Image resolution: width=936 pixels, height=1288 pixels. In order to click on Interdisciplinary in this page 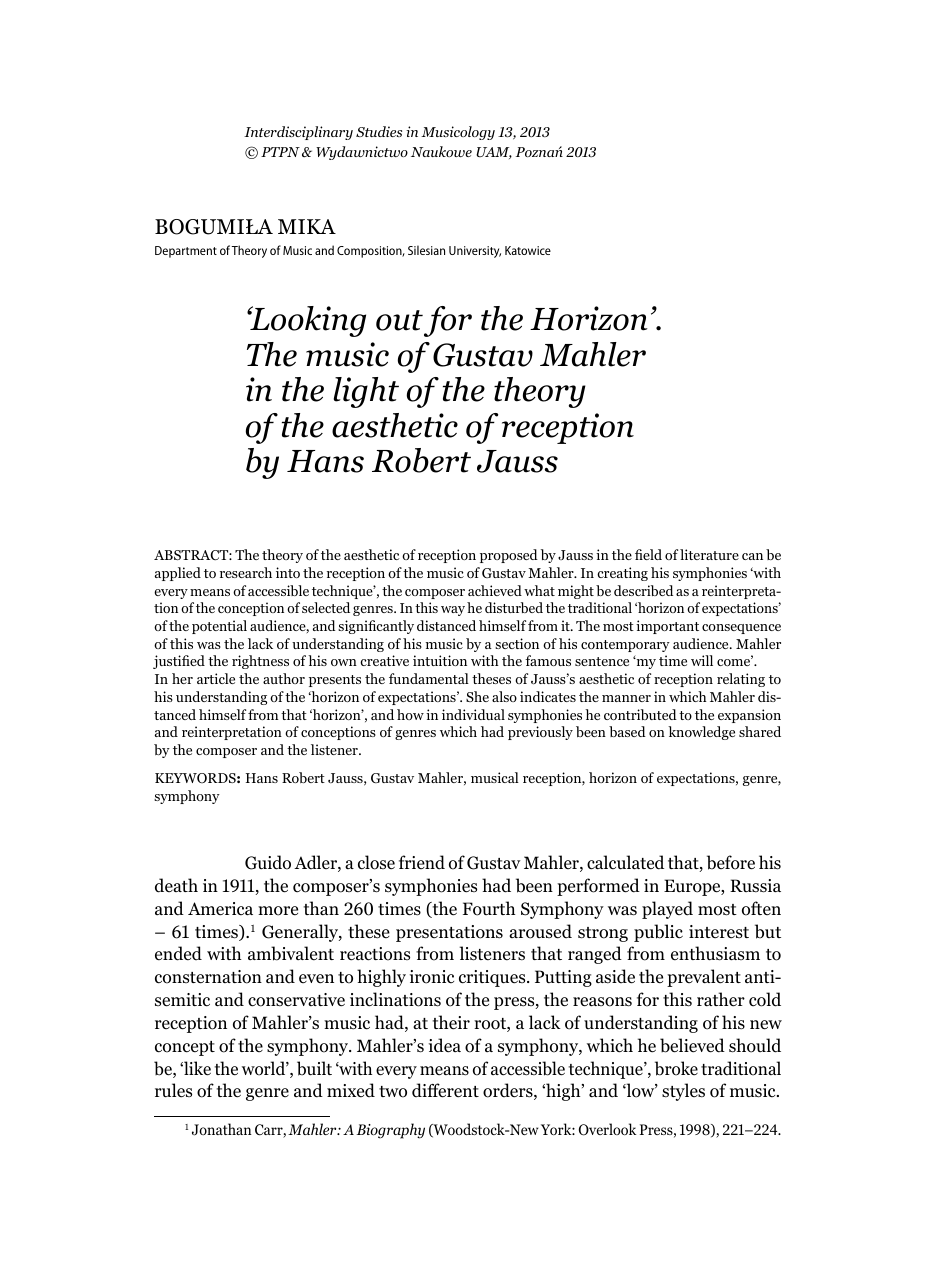, I will do `click(298, 133)`.
